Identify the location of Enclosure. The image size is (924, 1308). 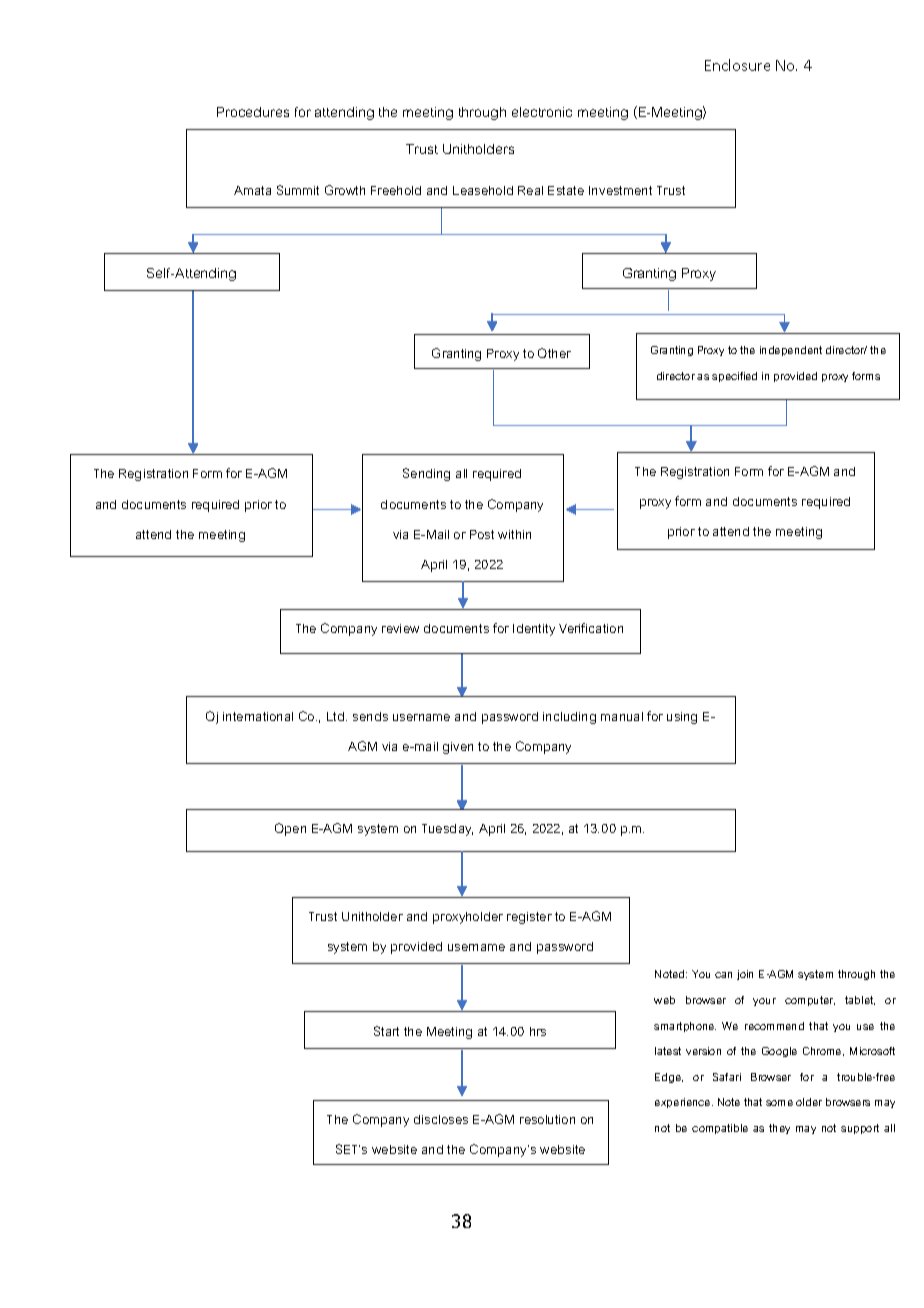
(737, 65).
